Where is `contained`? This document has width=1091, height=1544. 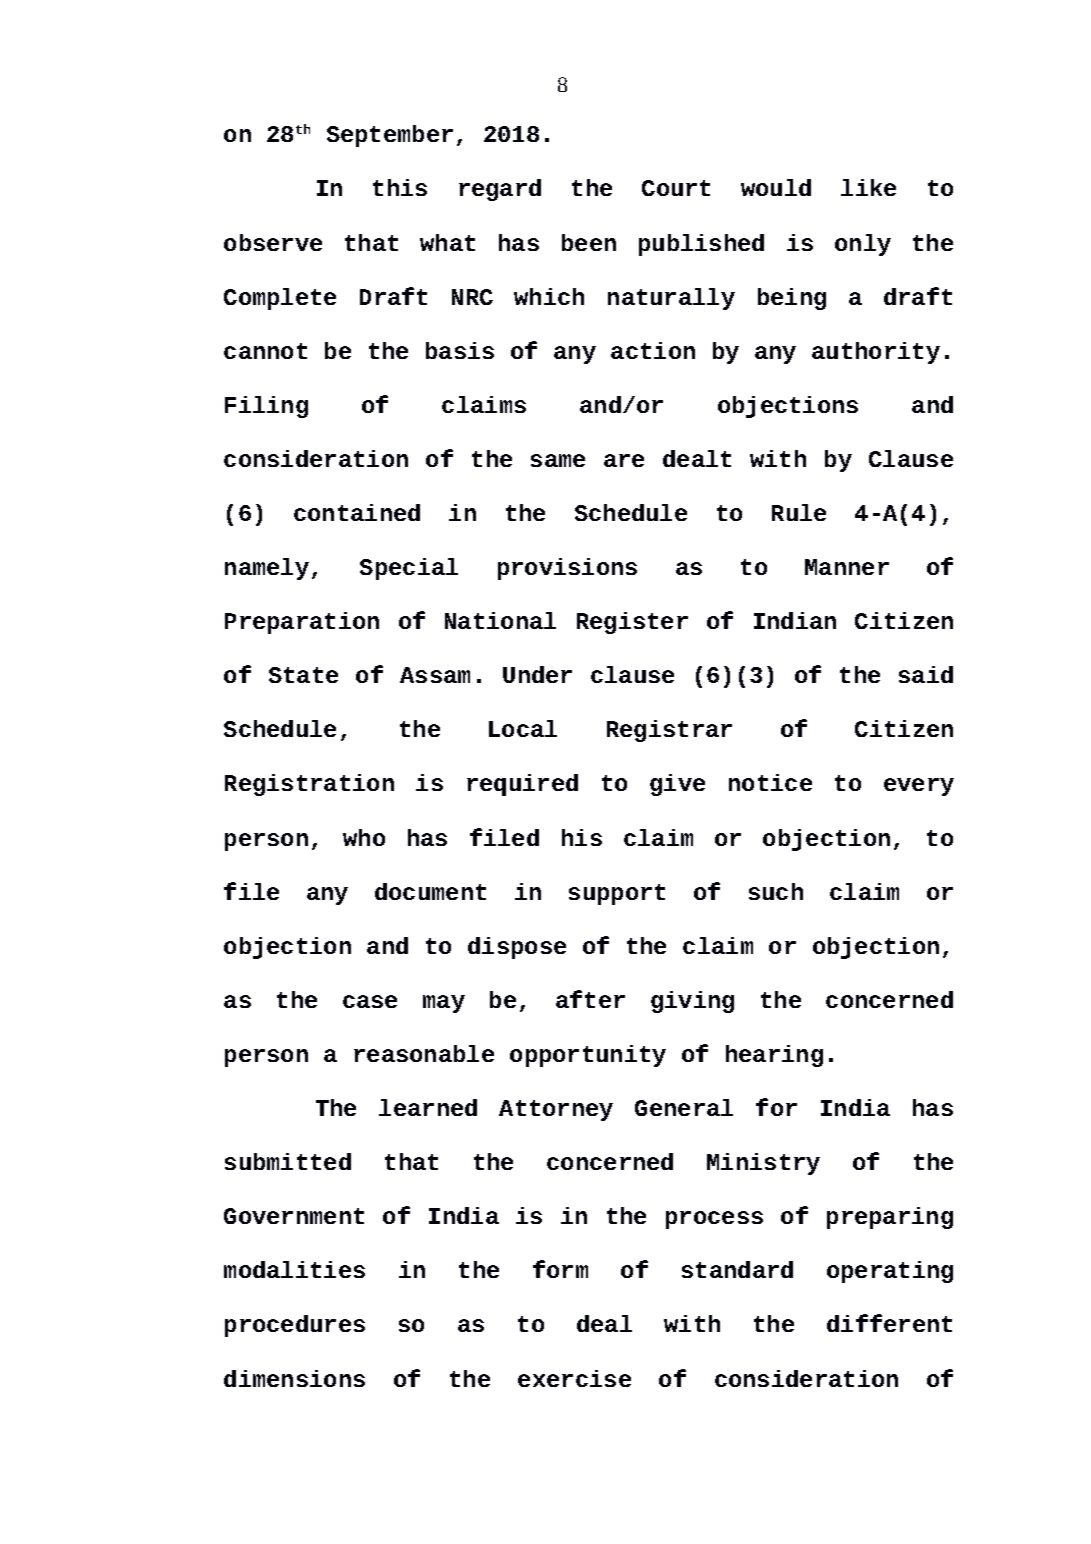 contained is located at coordinates (357, 512).
